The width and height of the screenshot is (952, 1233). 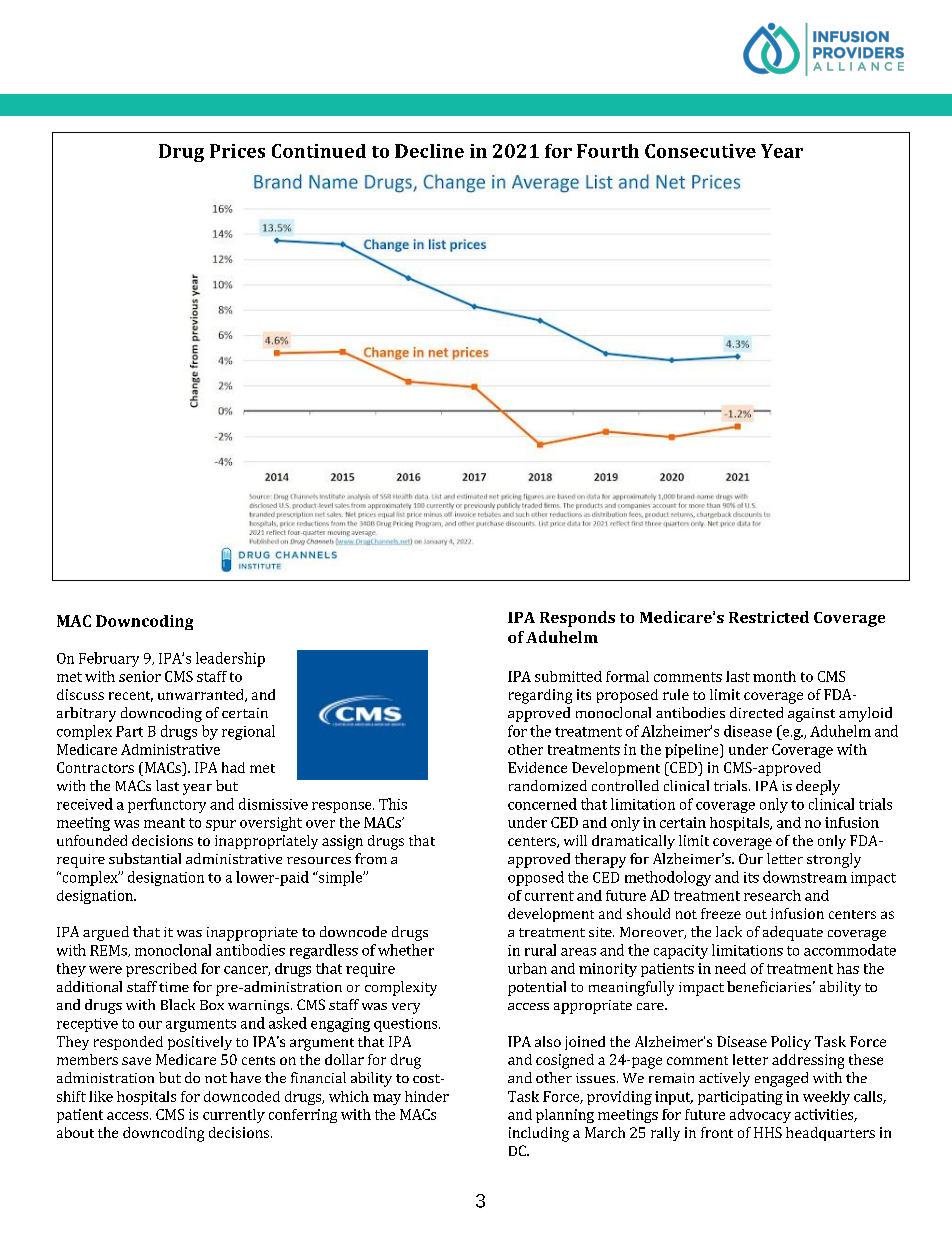 What do you see at coordinates (805, 877) in the screenshot?
I see `downstream` at bounding box center [805, 877].
